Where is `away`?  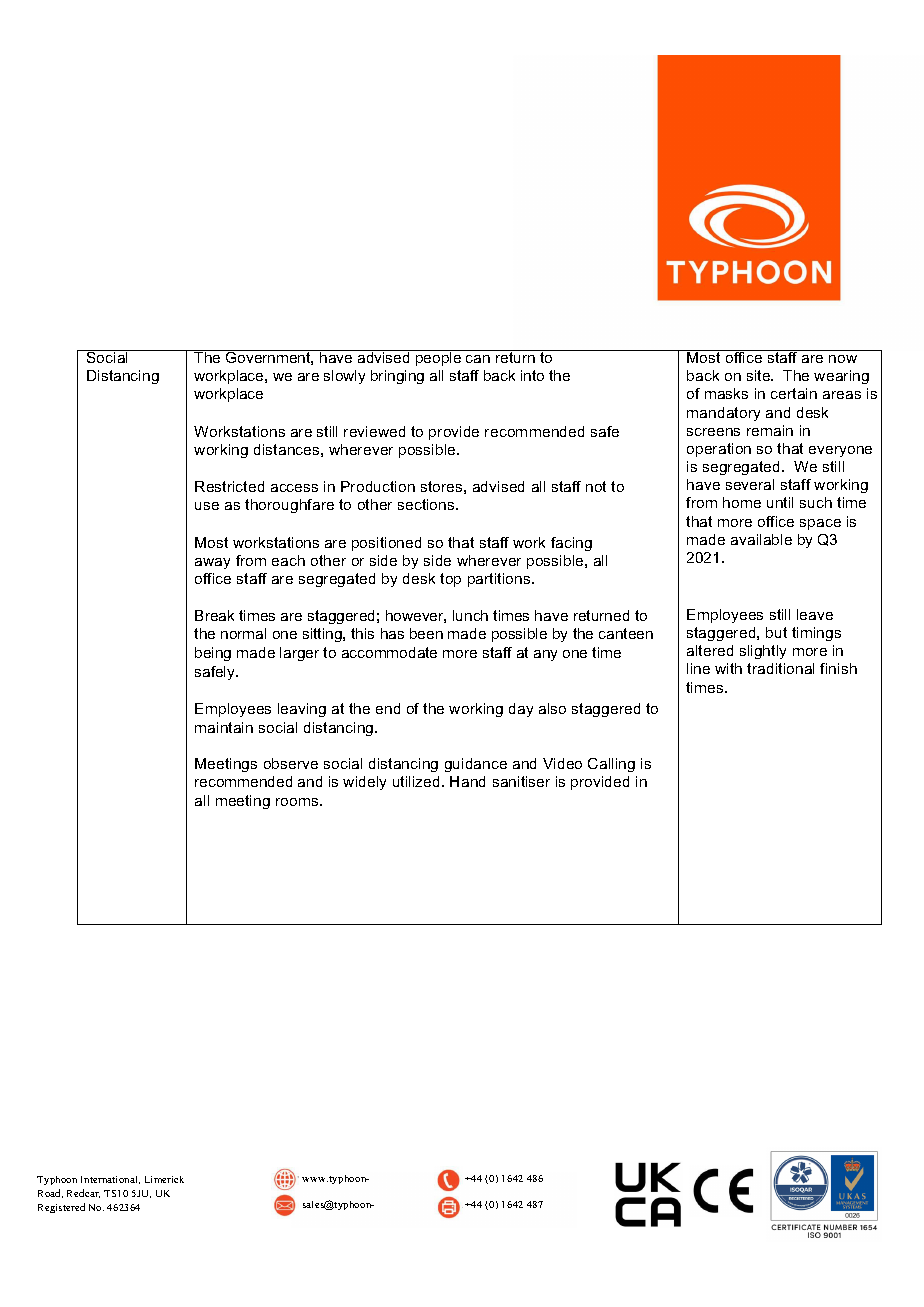 away is located at coordinates (212, 563).
